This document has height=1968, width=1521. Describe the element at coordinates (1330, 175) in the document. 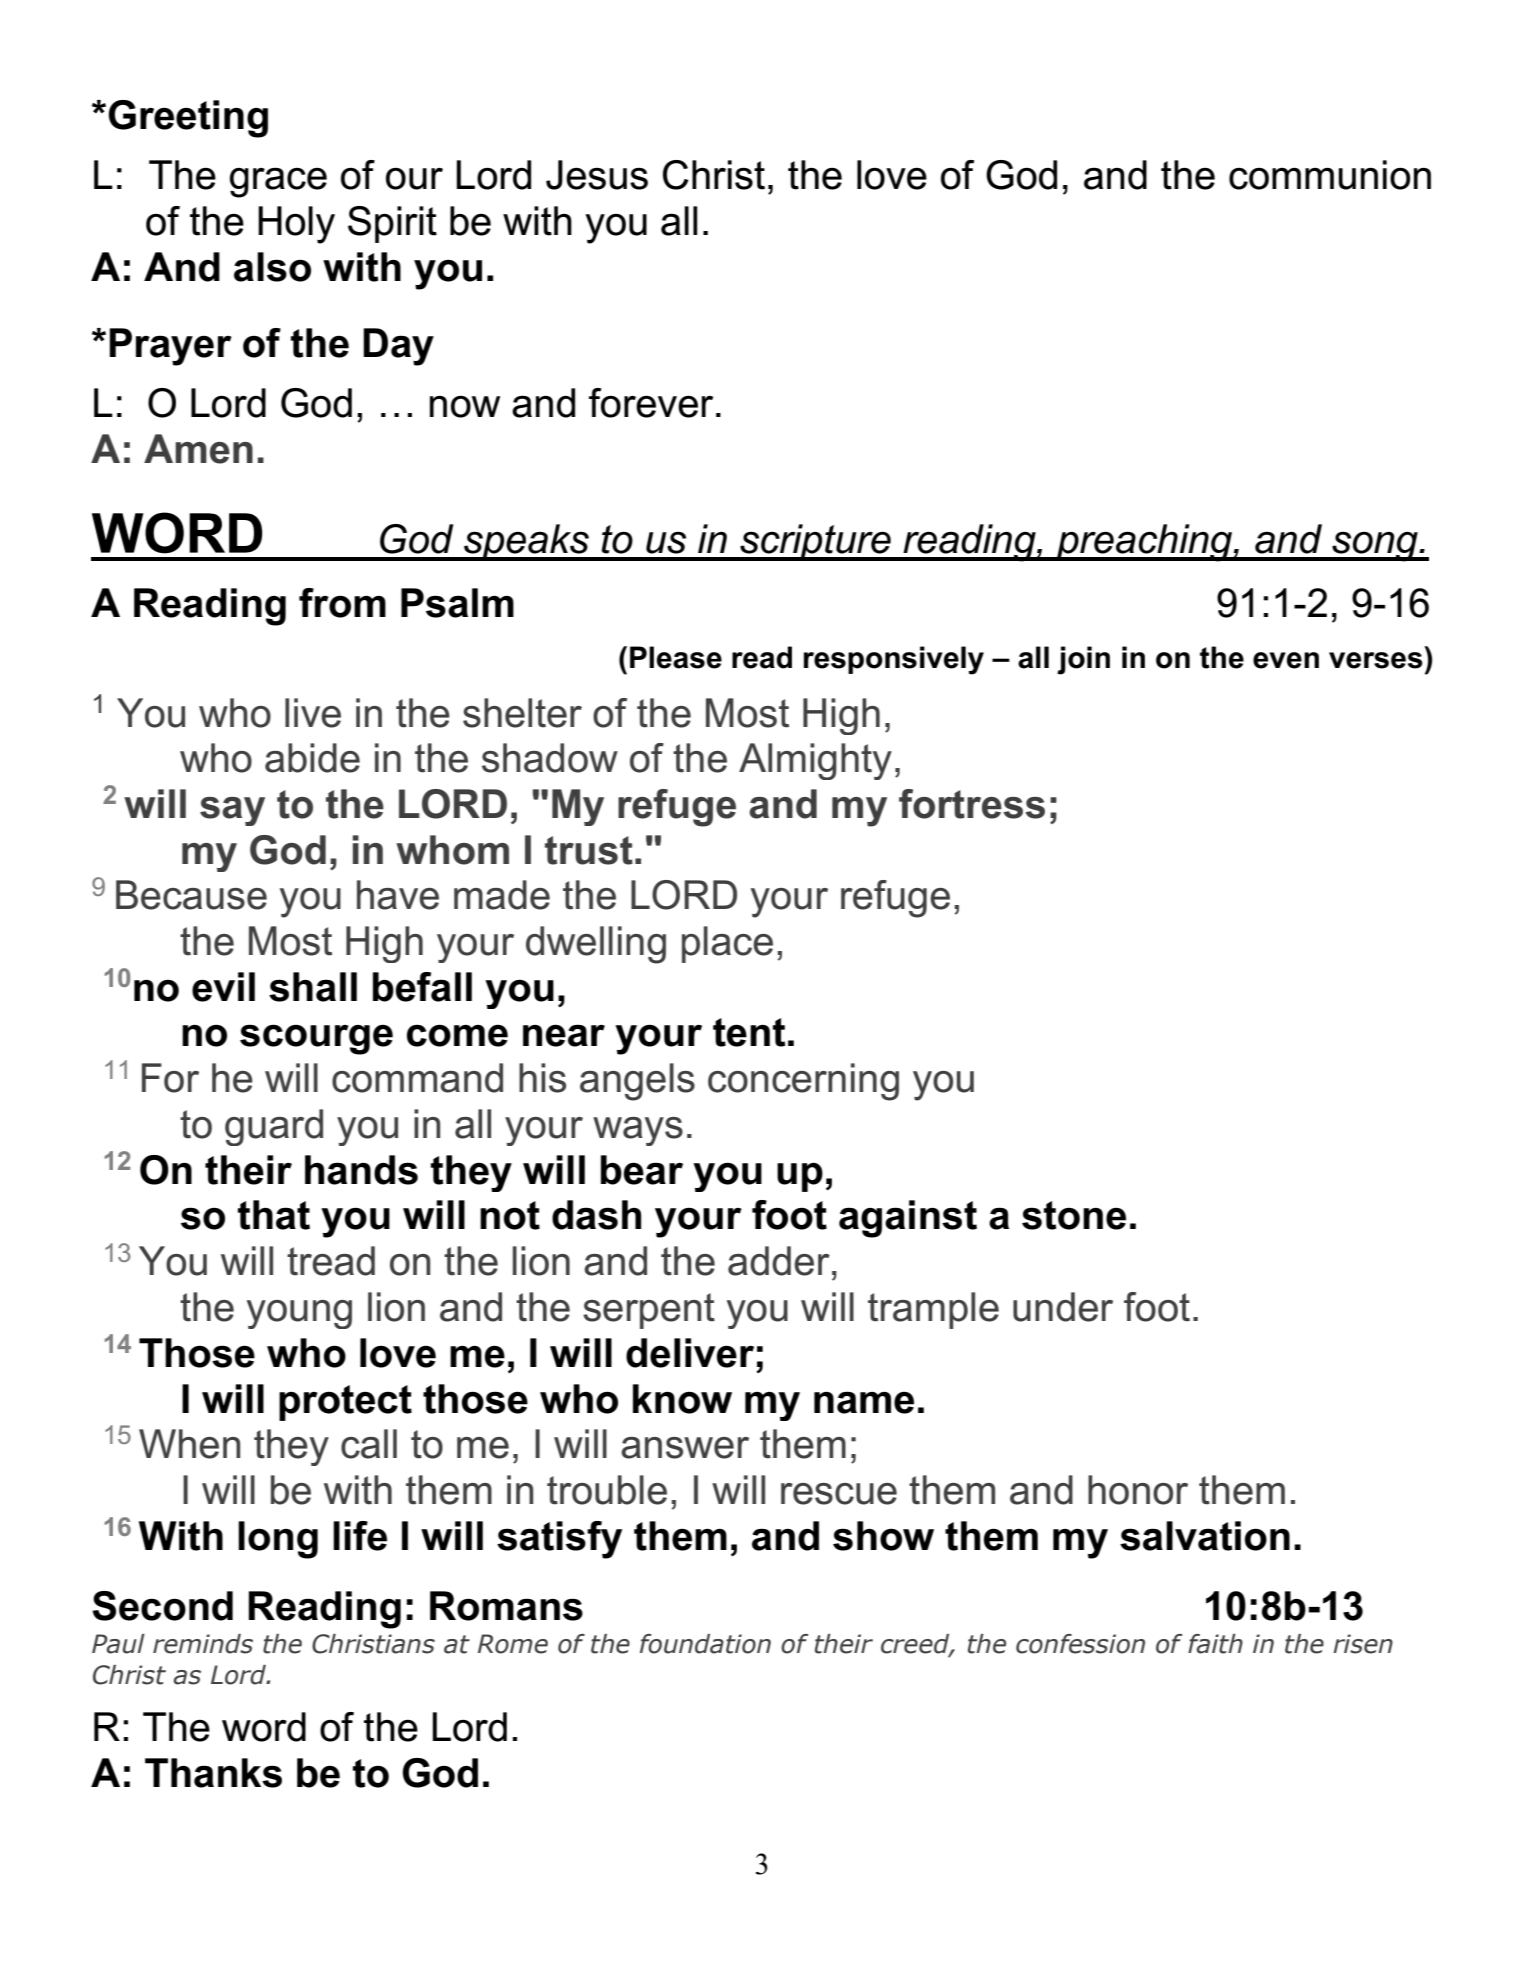

I see `communion` at that location.
